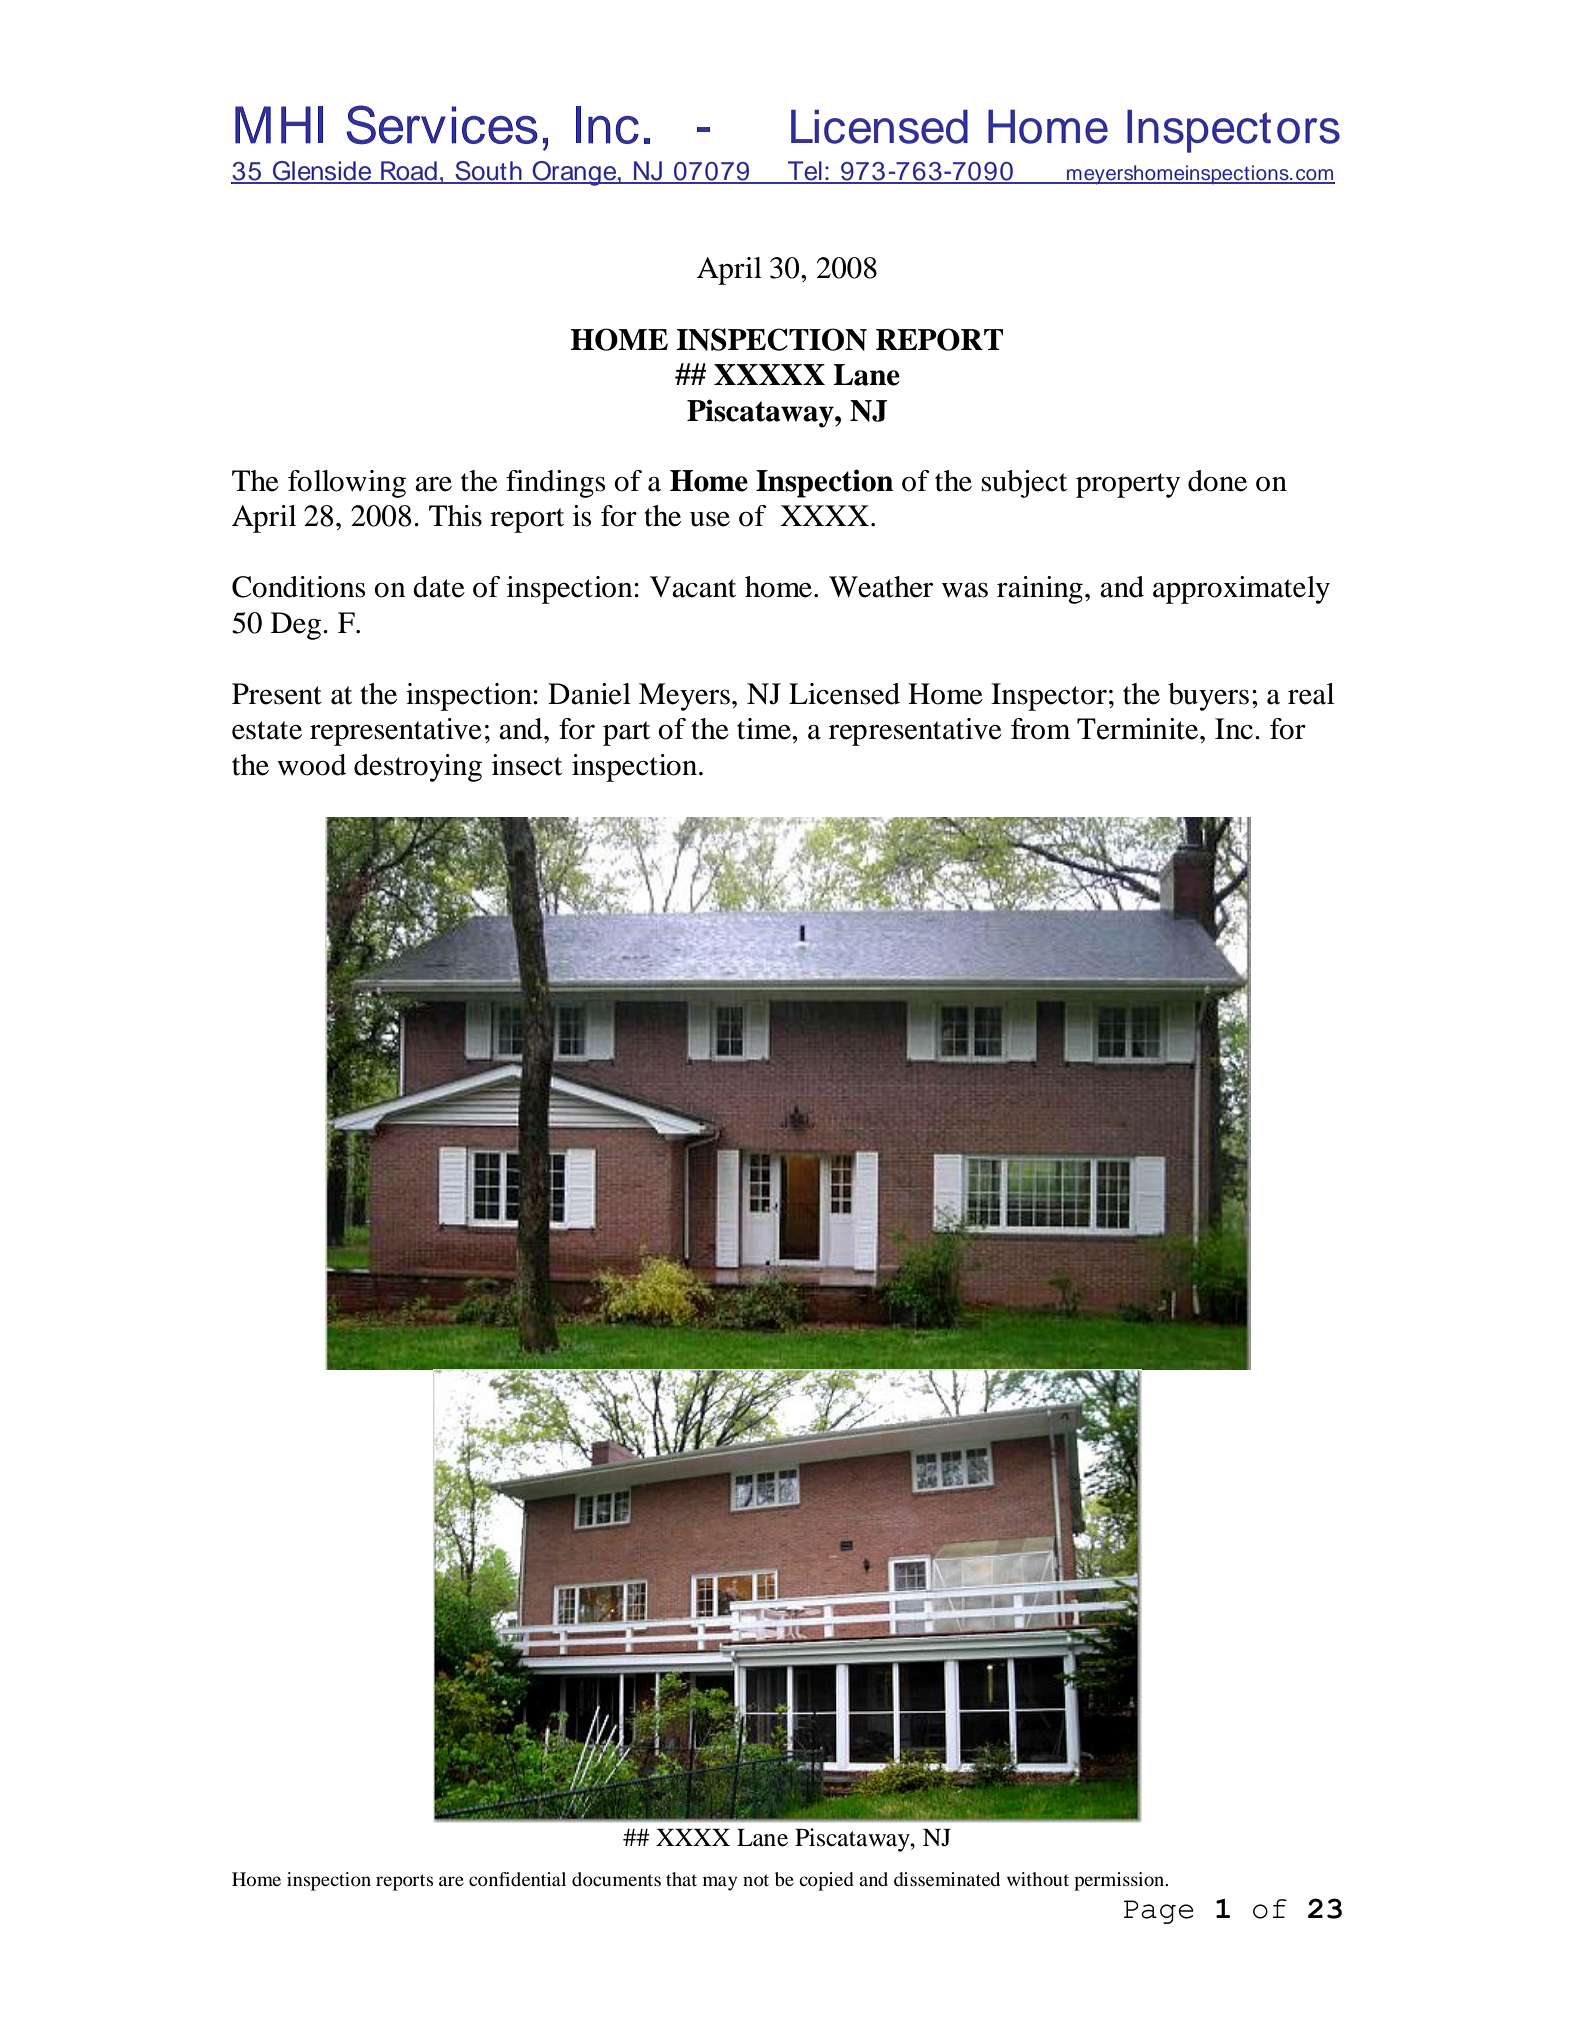 The width and height of the screenshot is (1575, 2038). What do you see at coordinates (488, 172) in the screenshot?
I see `South` at bounding box center [488, 172].
